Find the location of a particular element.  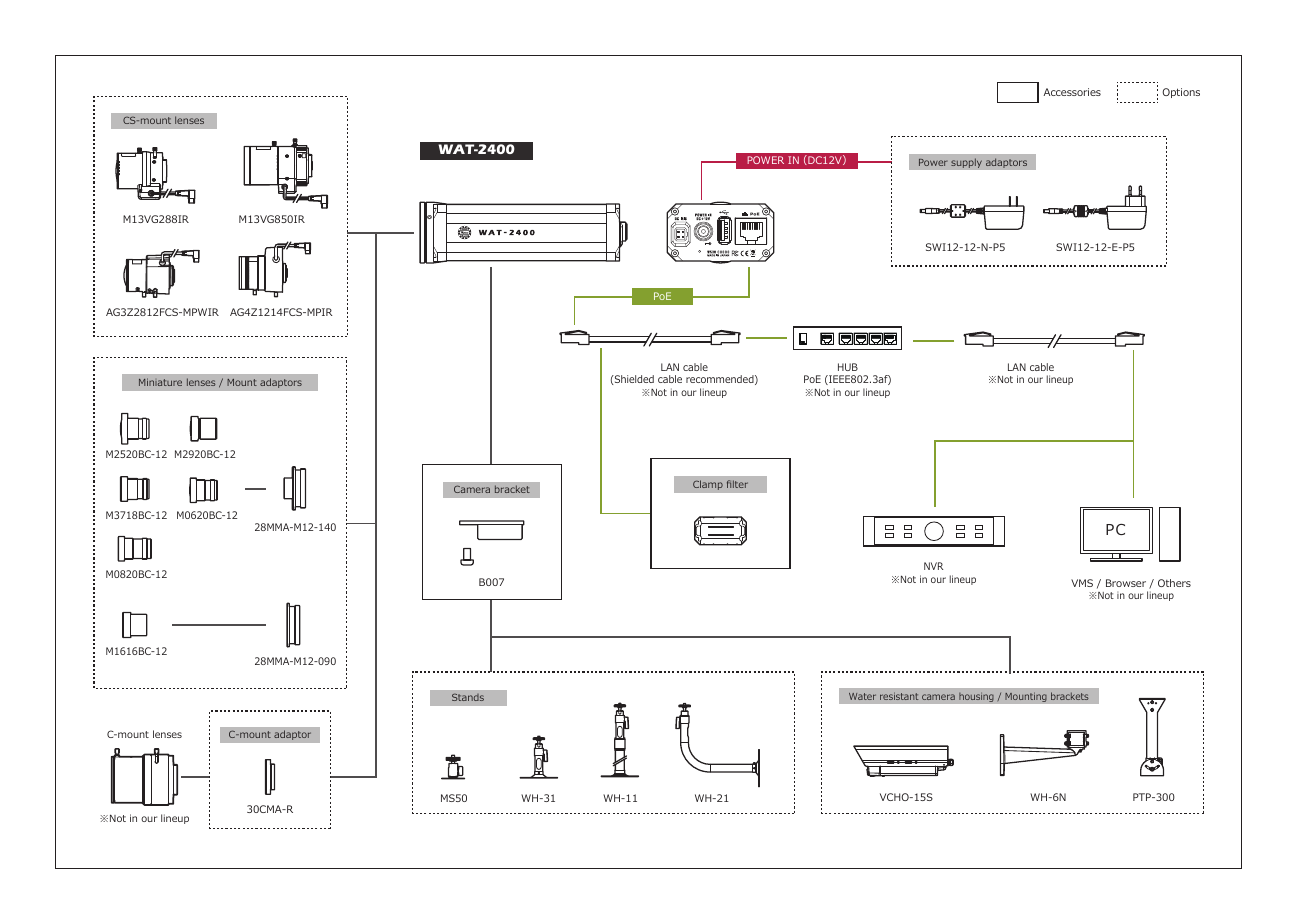

Others is located at coordinates (1174, 583).
